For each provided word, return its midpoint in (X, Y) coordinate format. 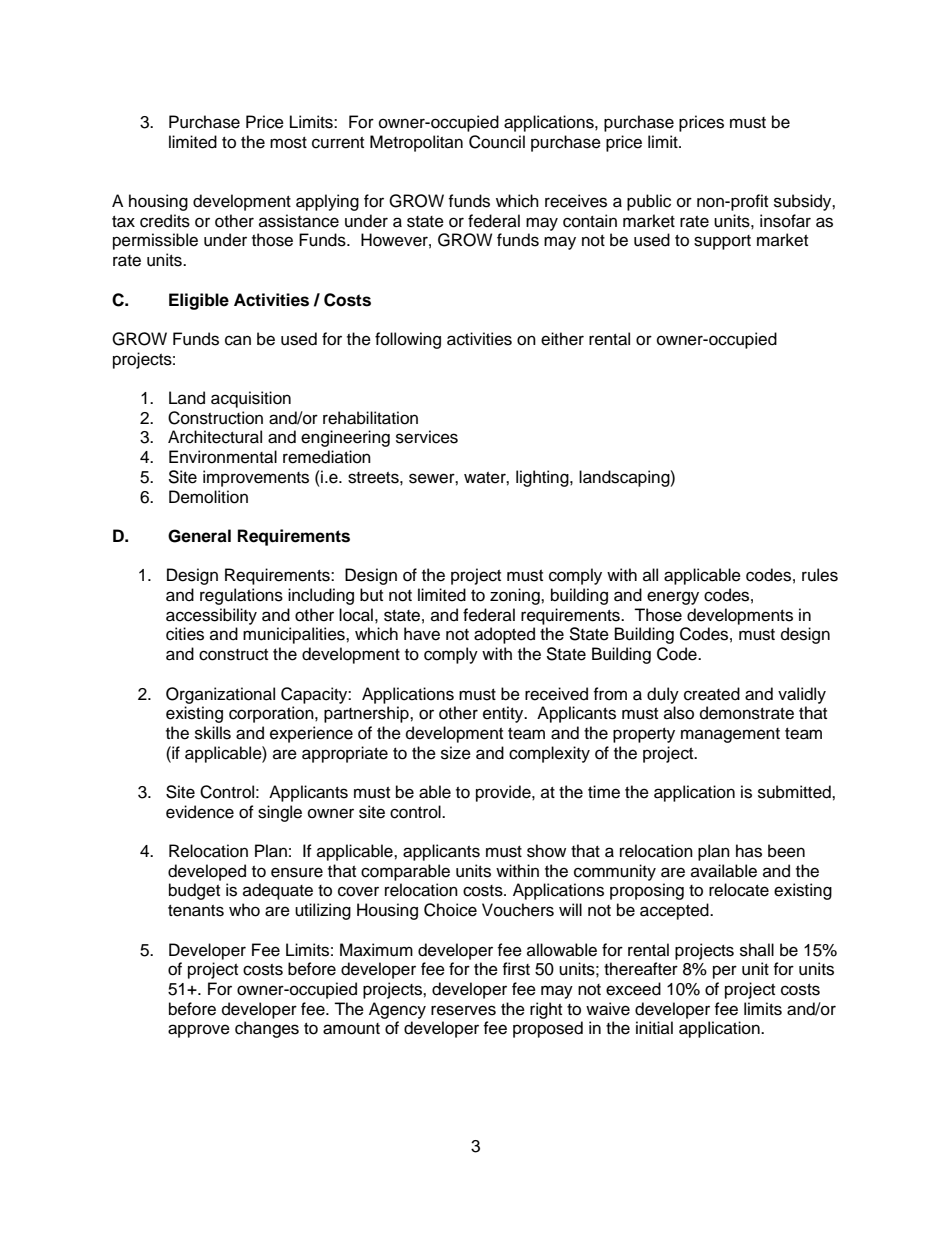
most (288, 143)
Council (497, 142)
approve (199, 1031)
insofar (785, 221)
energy (673, 598)
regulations (241, 596)
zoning (516, 596)
